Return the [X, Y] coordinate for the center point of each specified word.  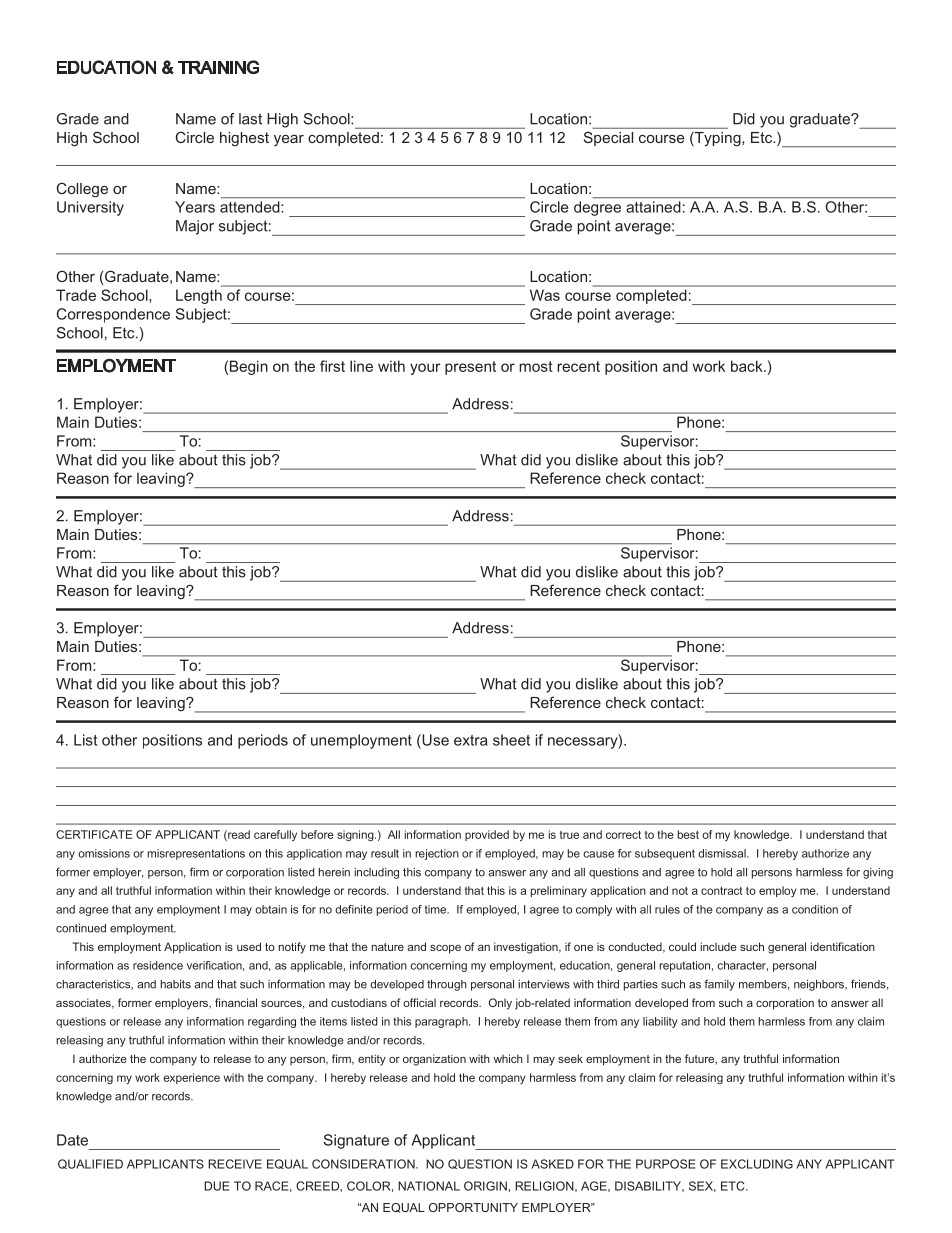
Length [199, 296]
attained [653, 207]
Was [545, 295]
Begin [249, 367]
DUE [217, 1186]
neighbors [820, 985]
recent [578, 366]
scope [445, 949]
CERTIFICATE [94, 834]
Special [608, 139]
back [748, 366]
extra [470, 740]
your [425, 369]
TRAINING [218, 67]
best [688, 834]
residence [158, 965]
